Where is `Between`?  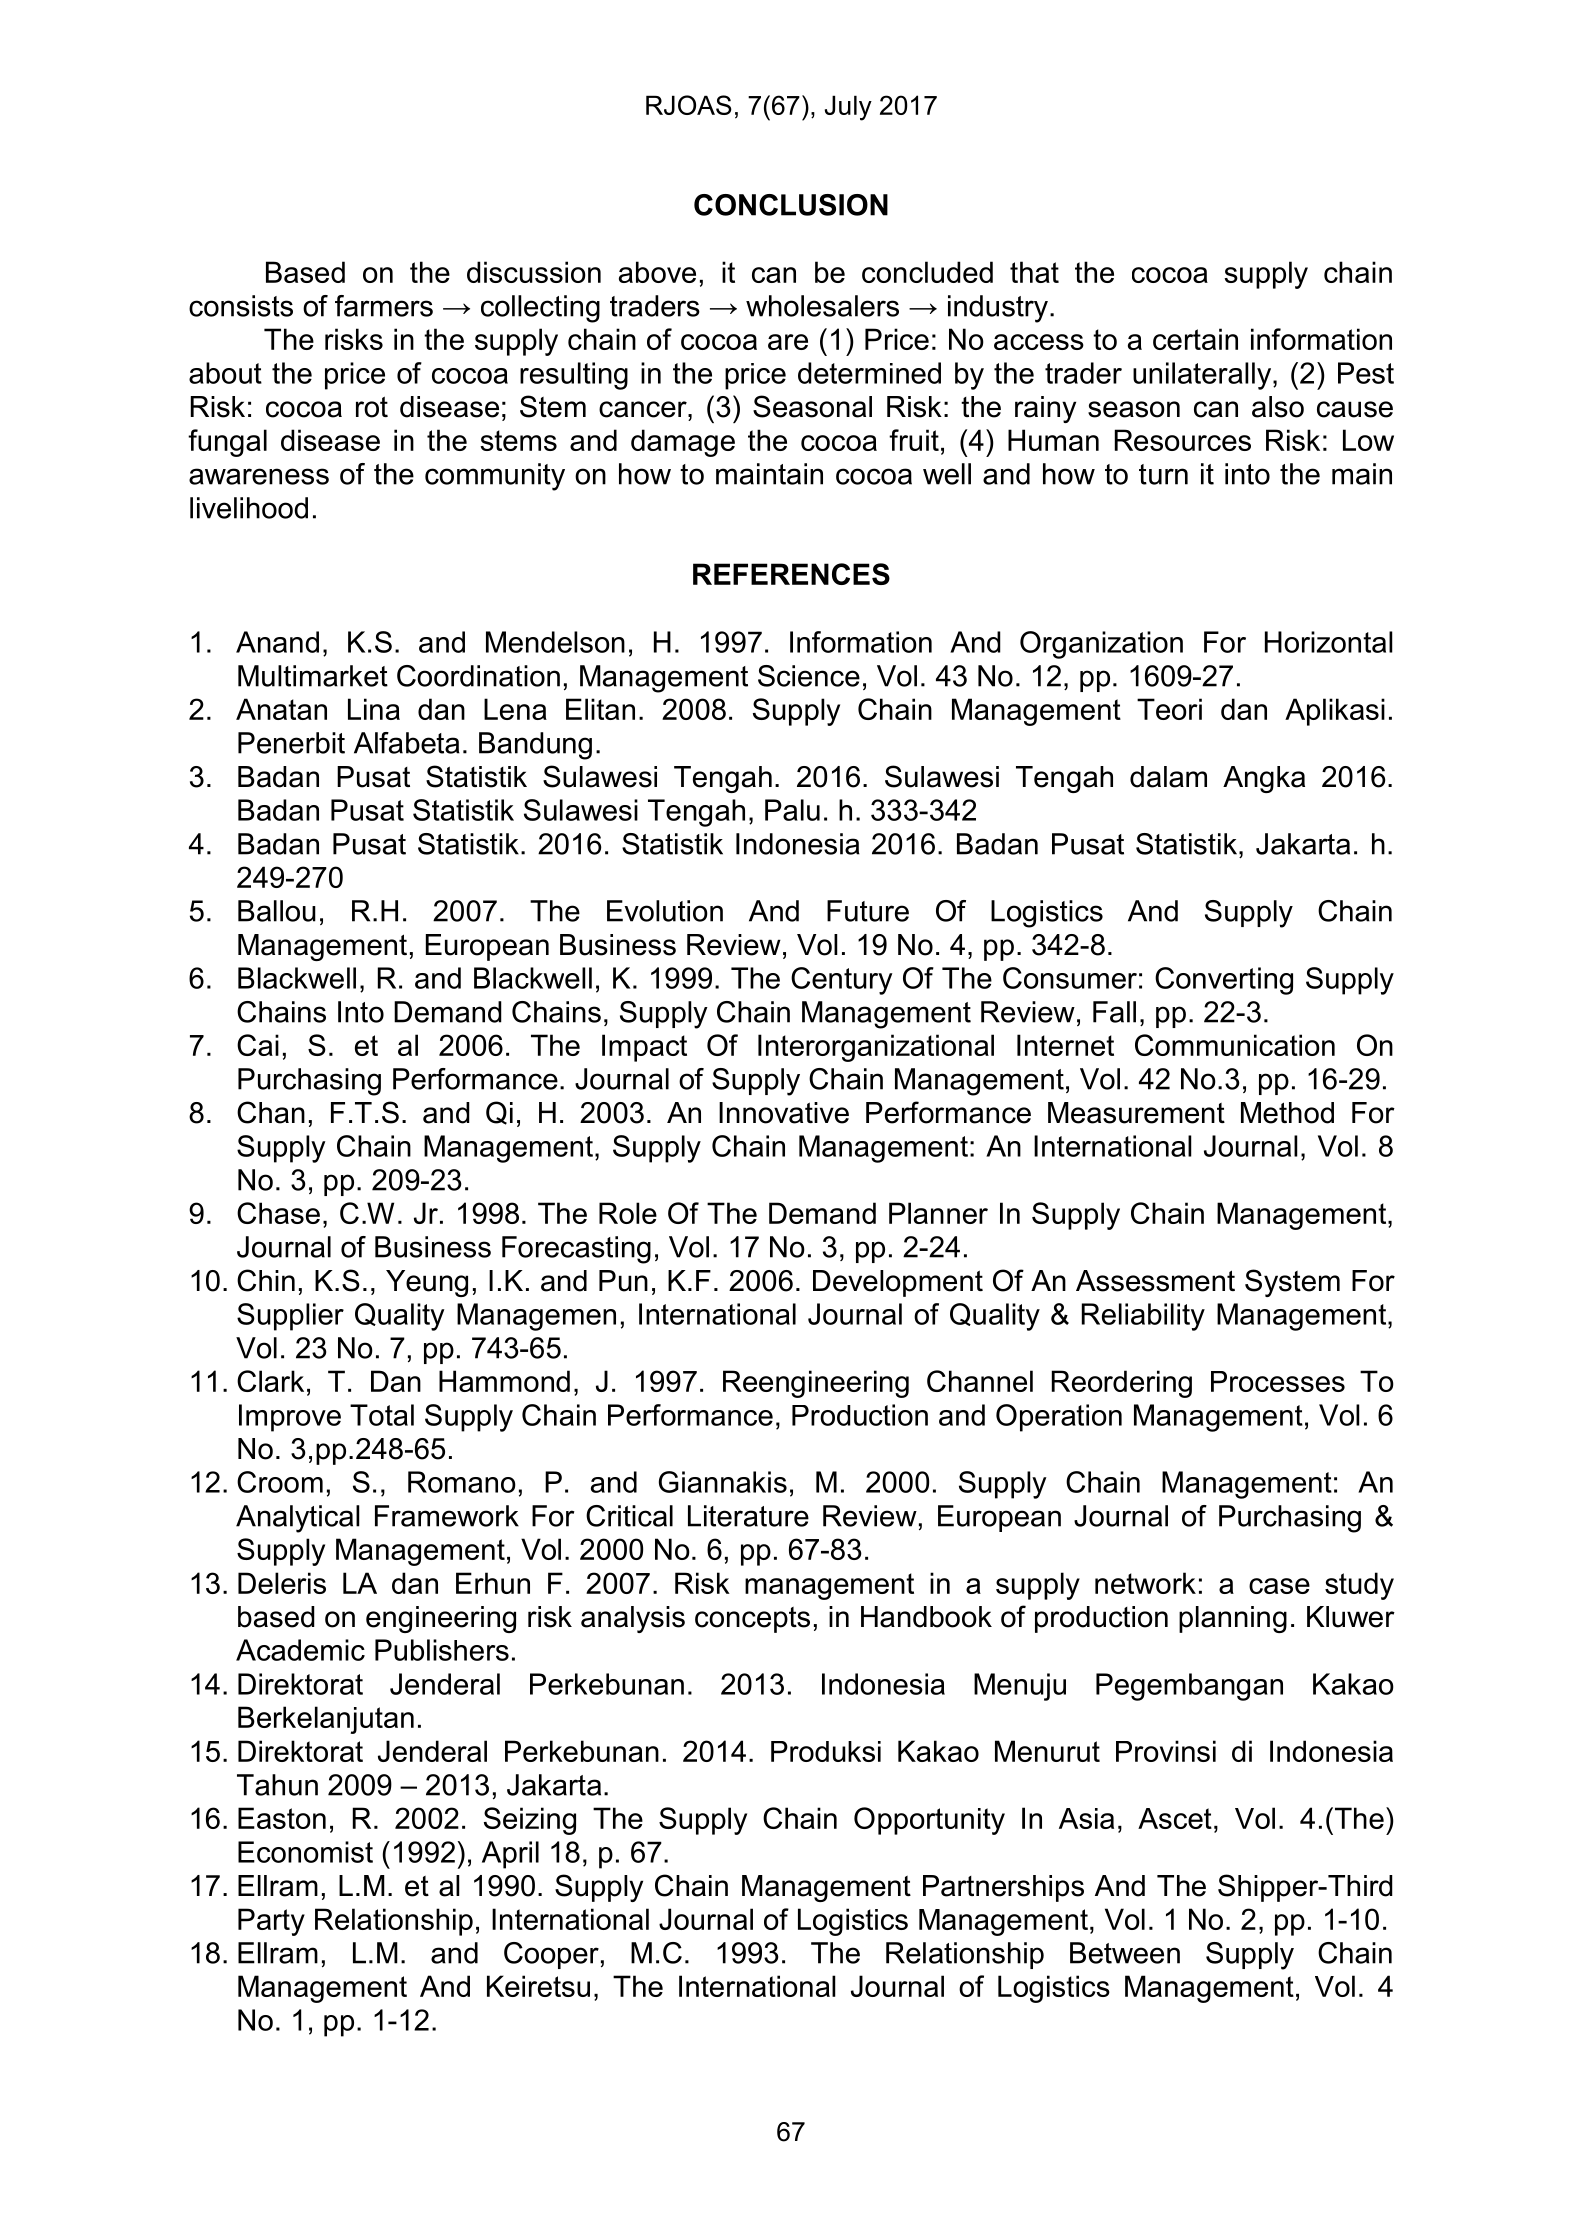 Between is located at coordinates (1125, 1953).
